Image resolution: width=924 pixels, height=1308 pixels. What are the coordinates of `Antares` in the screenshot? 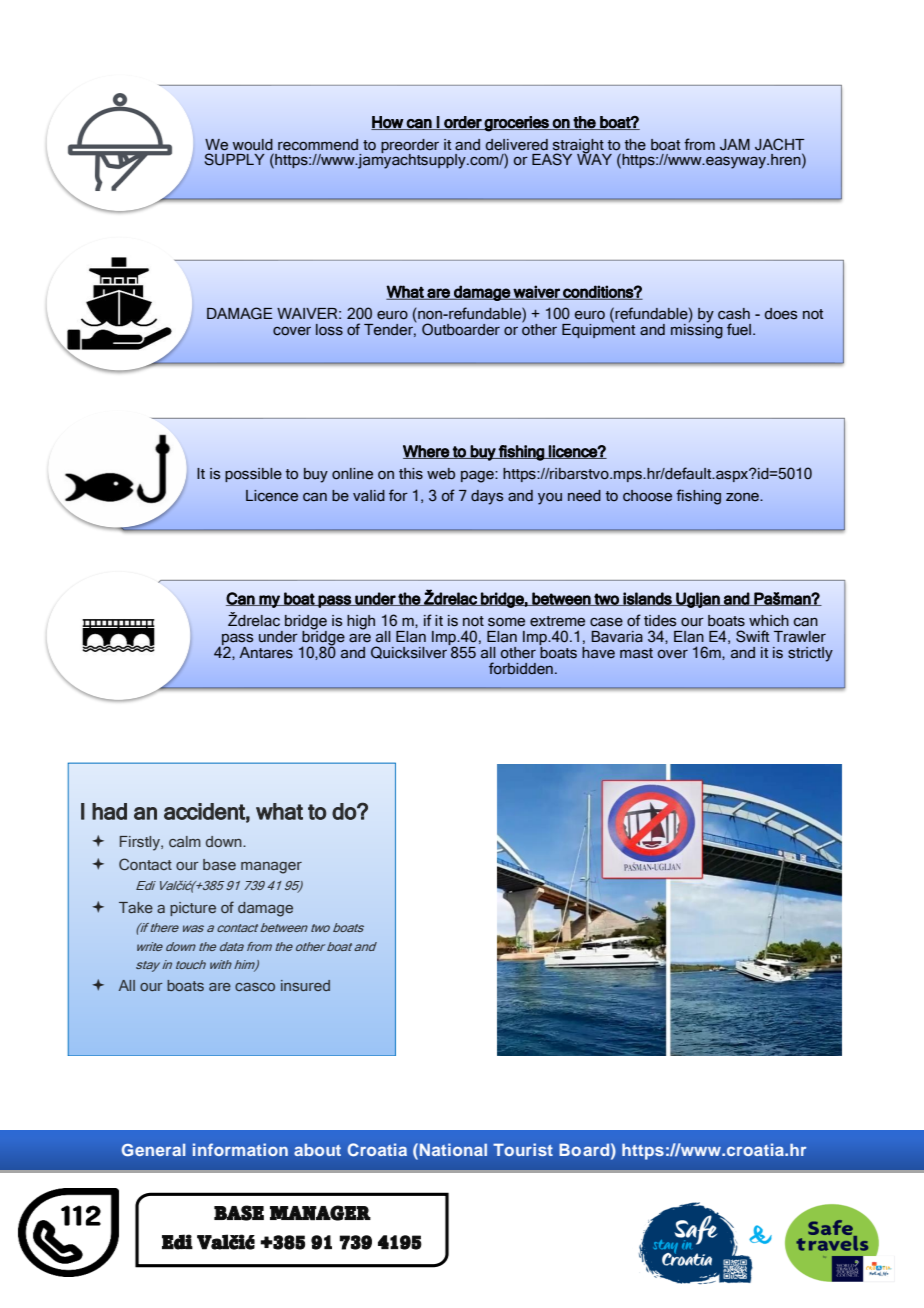 It's located at (266, 652).
